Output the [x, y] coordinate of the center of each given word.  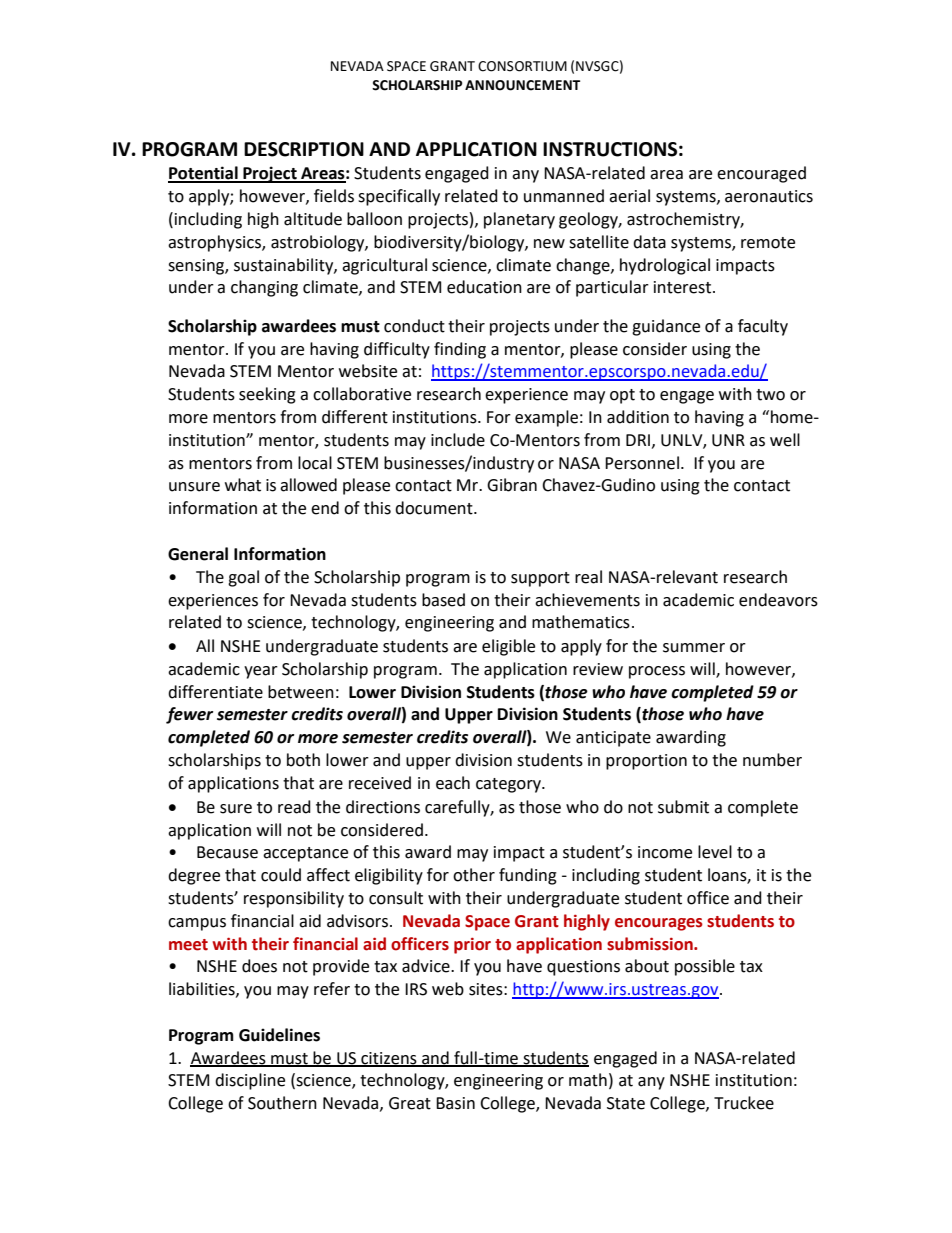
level [715, 852]
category [509, 785]
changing [264, 288]
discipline [250, 1081]
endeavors [778, 600]
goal [243, 578]
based [443, 600]
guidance [666, 327]
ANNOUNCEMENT [522, 85]
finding [460, 350]
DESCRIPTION [304, 149]
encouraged [761, 174]
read [294, 807]
